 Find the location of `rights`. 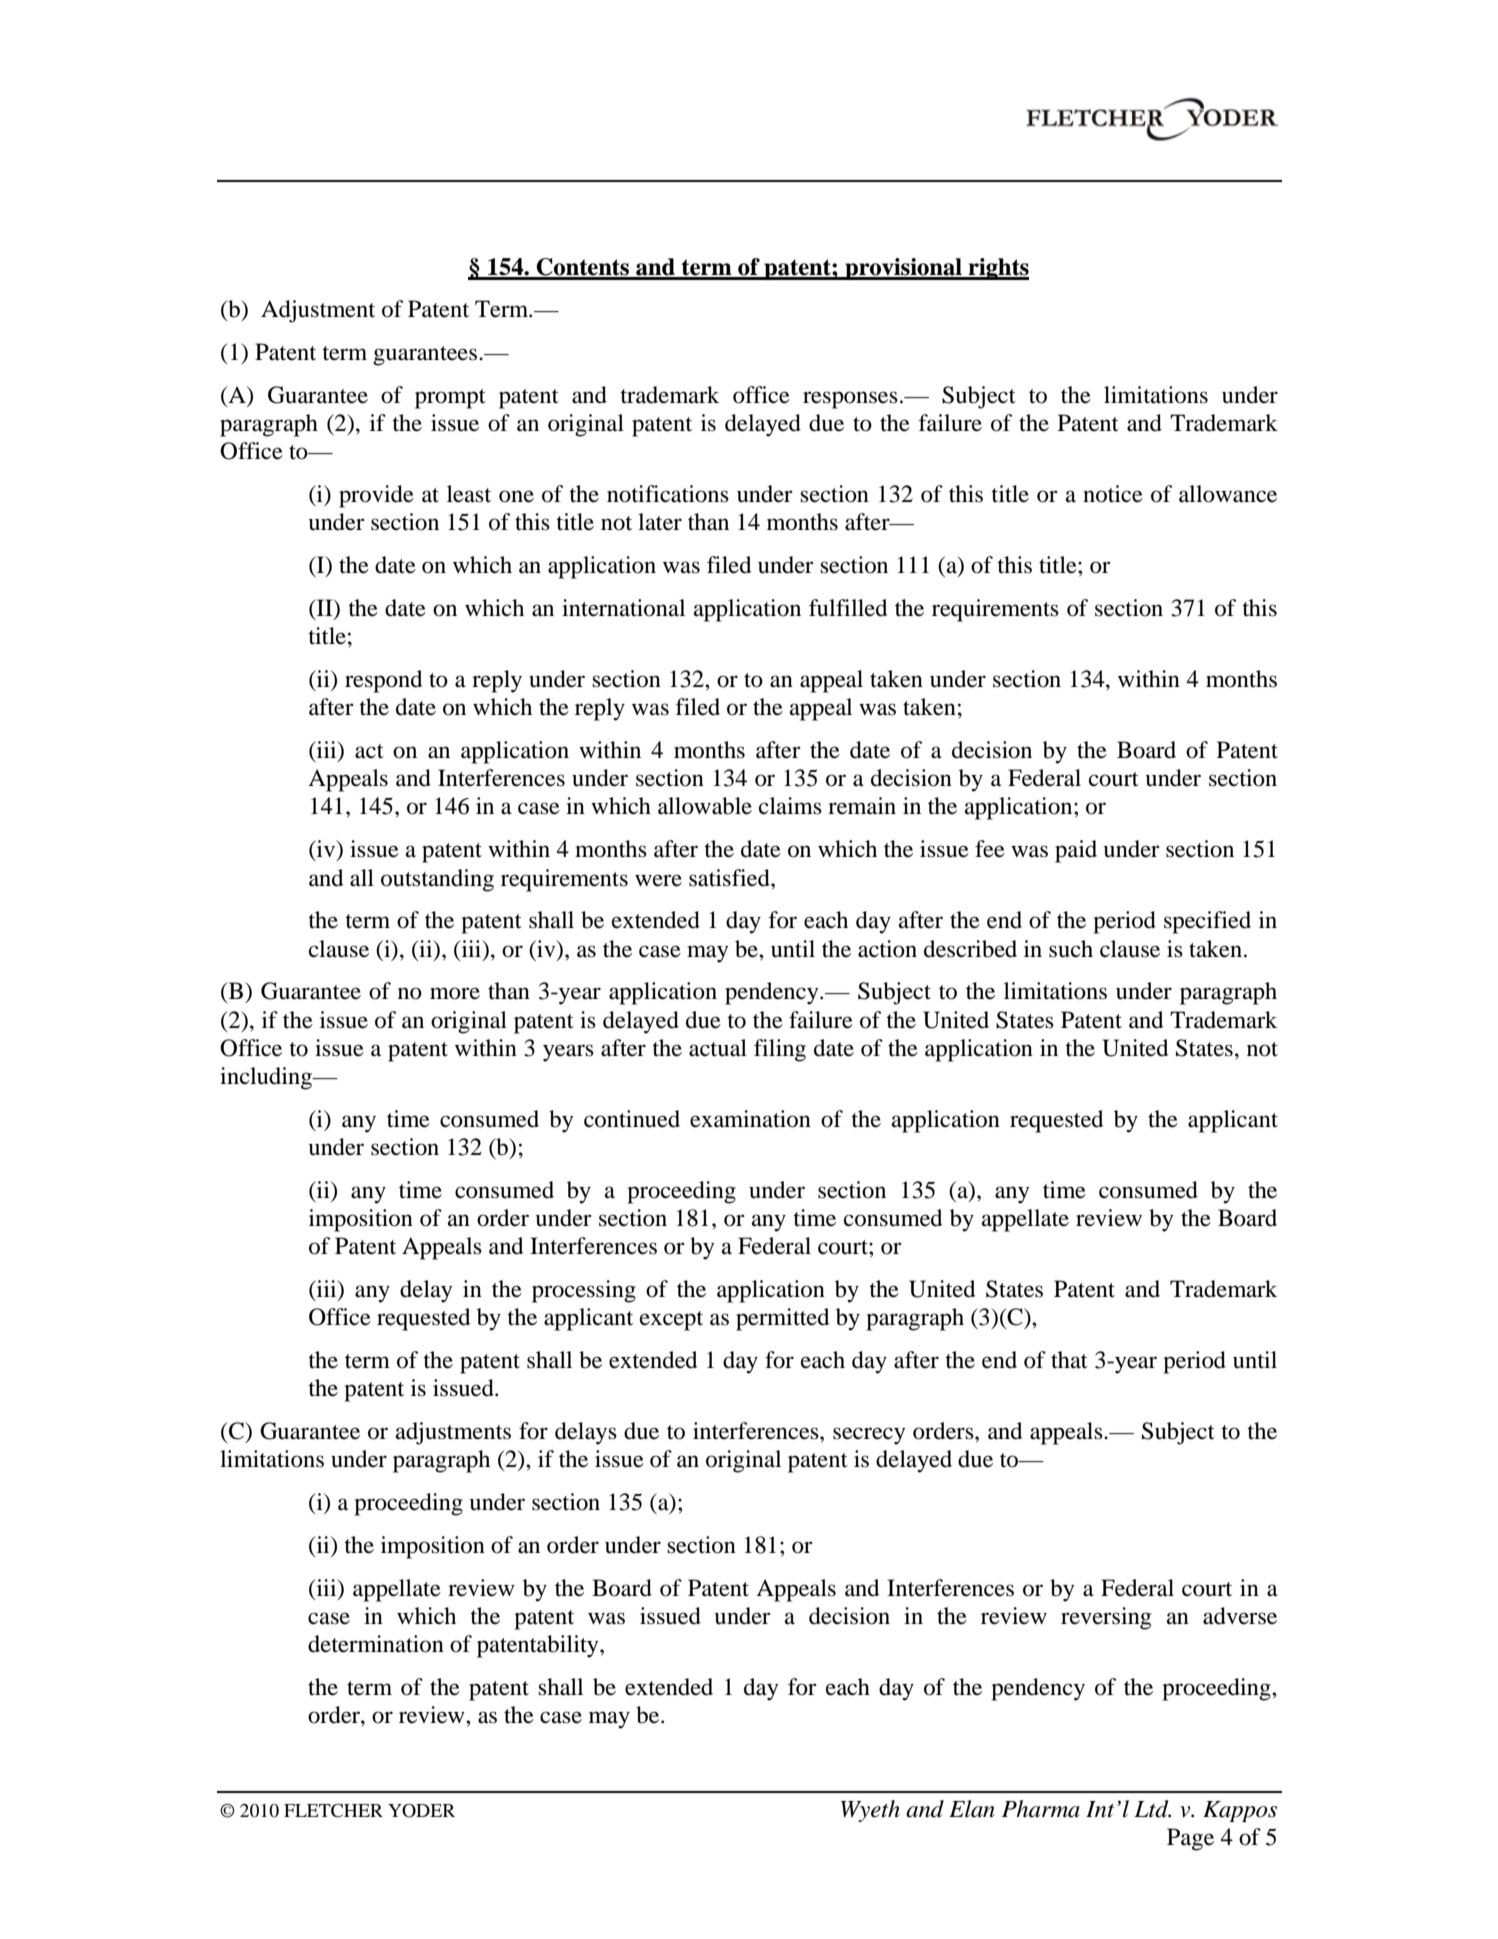

rights is located at coordinates (998, 269).
